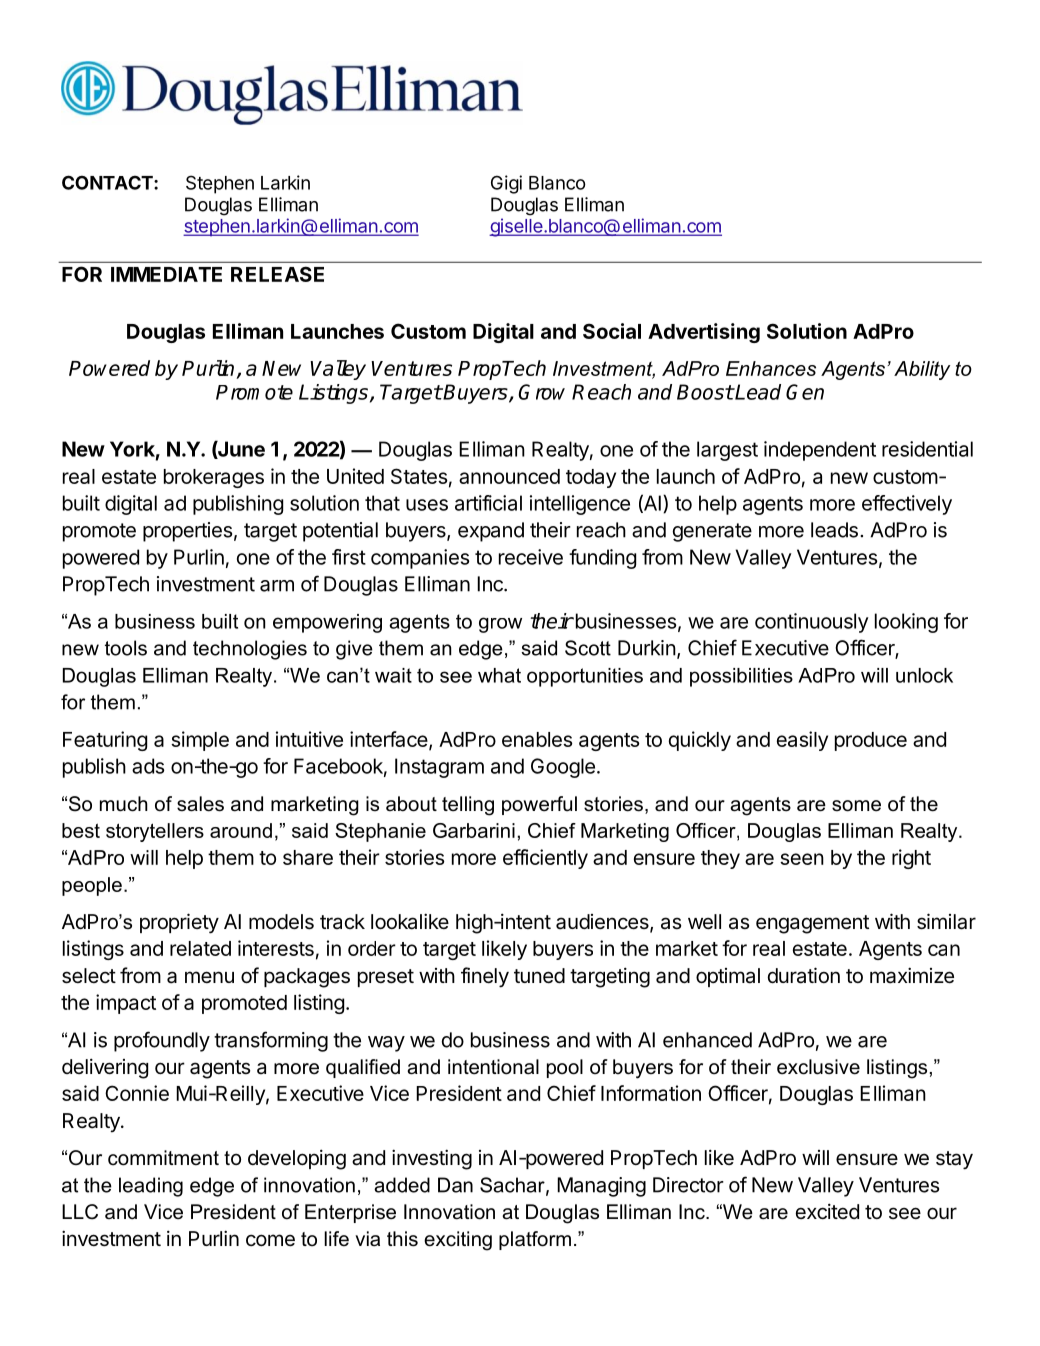 This screenshot has height=1346, width=1040. What do you see at coordinates (907, 505) in the screenshot?
I see `effectively` at bounding box center [907, 505].
